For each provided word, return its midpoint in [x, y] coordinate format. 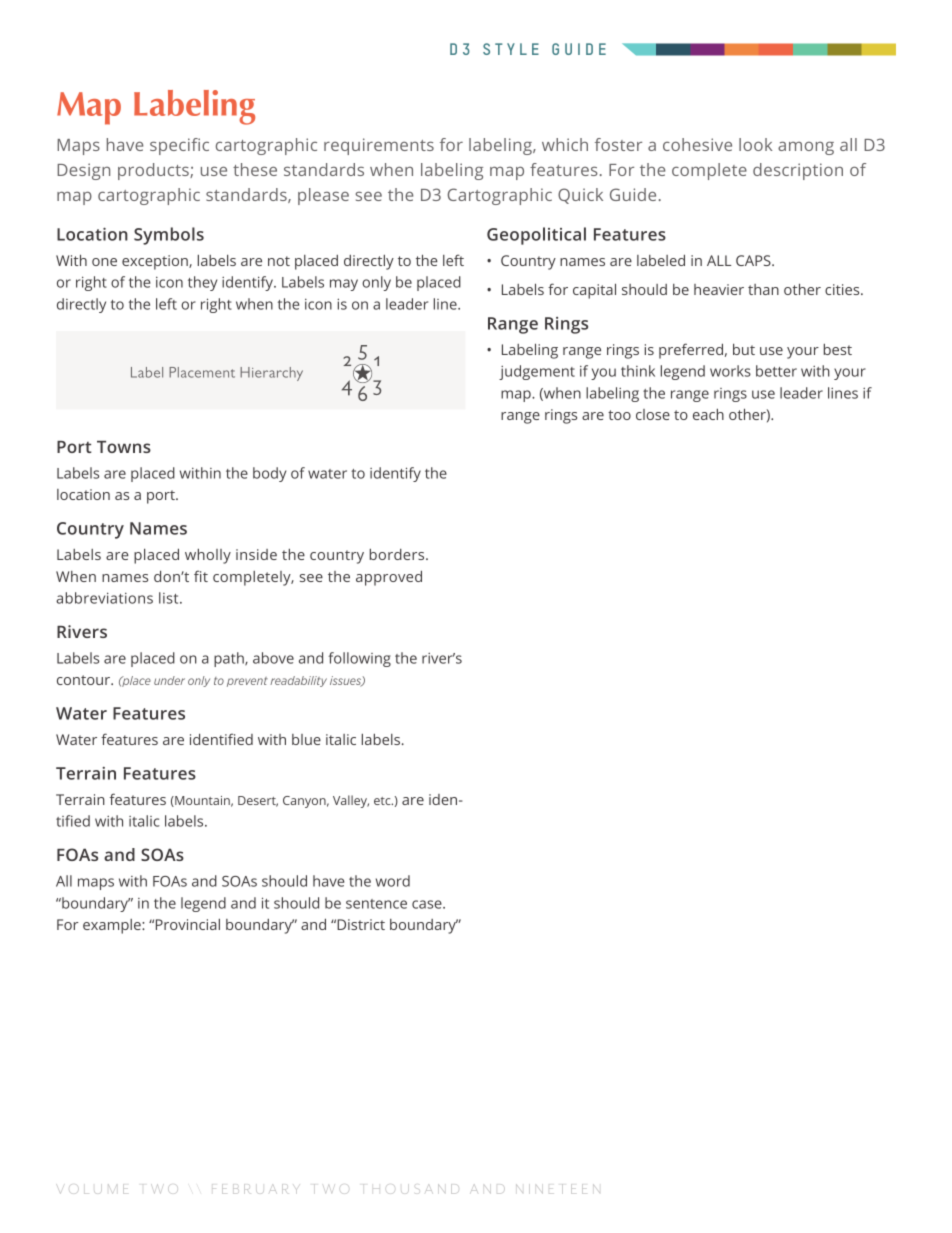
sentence [376, 904]
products [154, 171]
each [708, 414]
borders [398, 554]
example [113, 926]
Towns [124, 447]
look [755, 144]
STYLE [511, 49]
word [393, 881]
